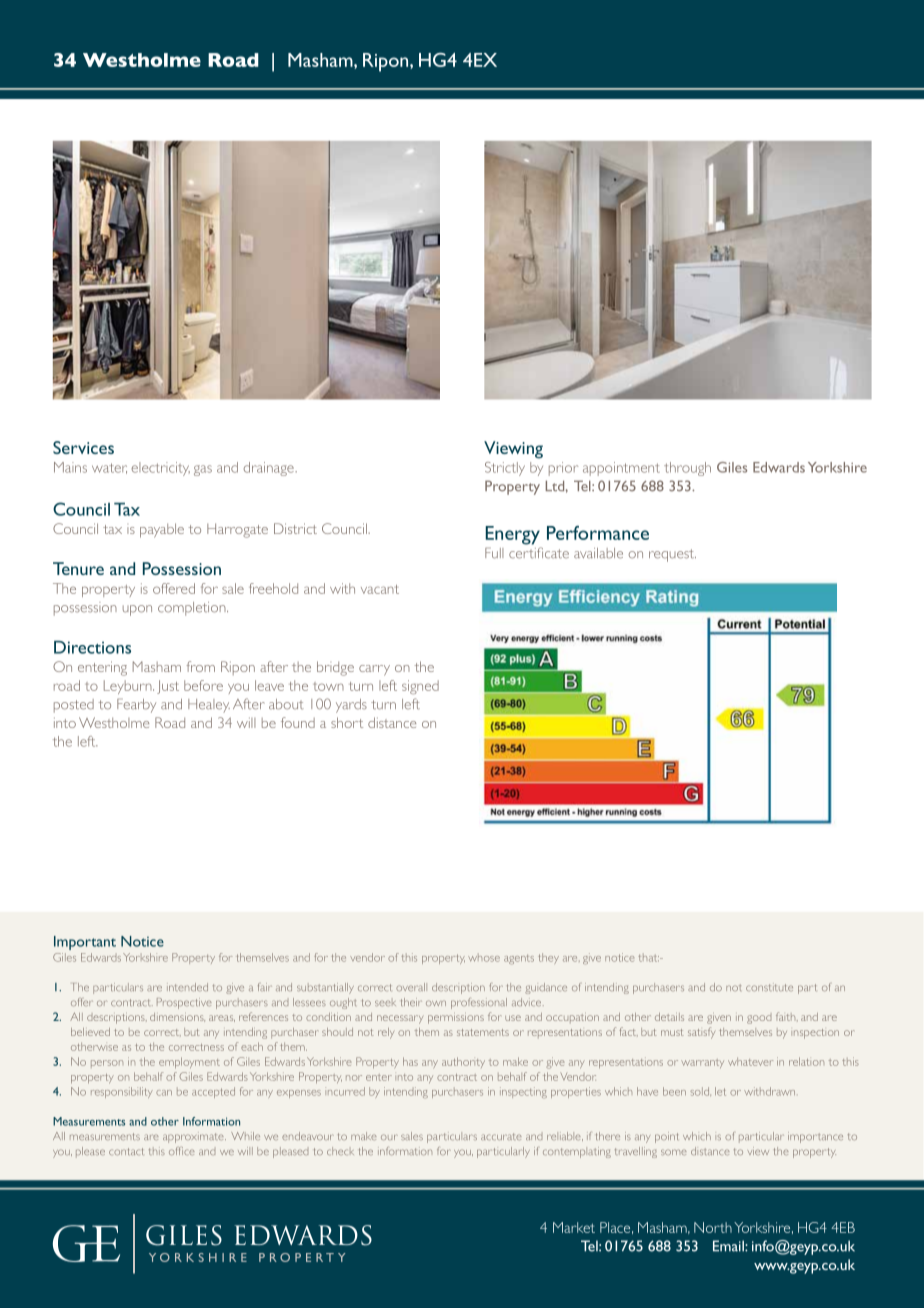 The width and height of the page is (924, 1308). Describe the element at coordinates (484, 959) in the page. I see `whose` at that location.
